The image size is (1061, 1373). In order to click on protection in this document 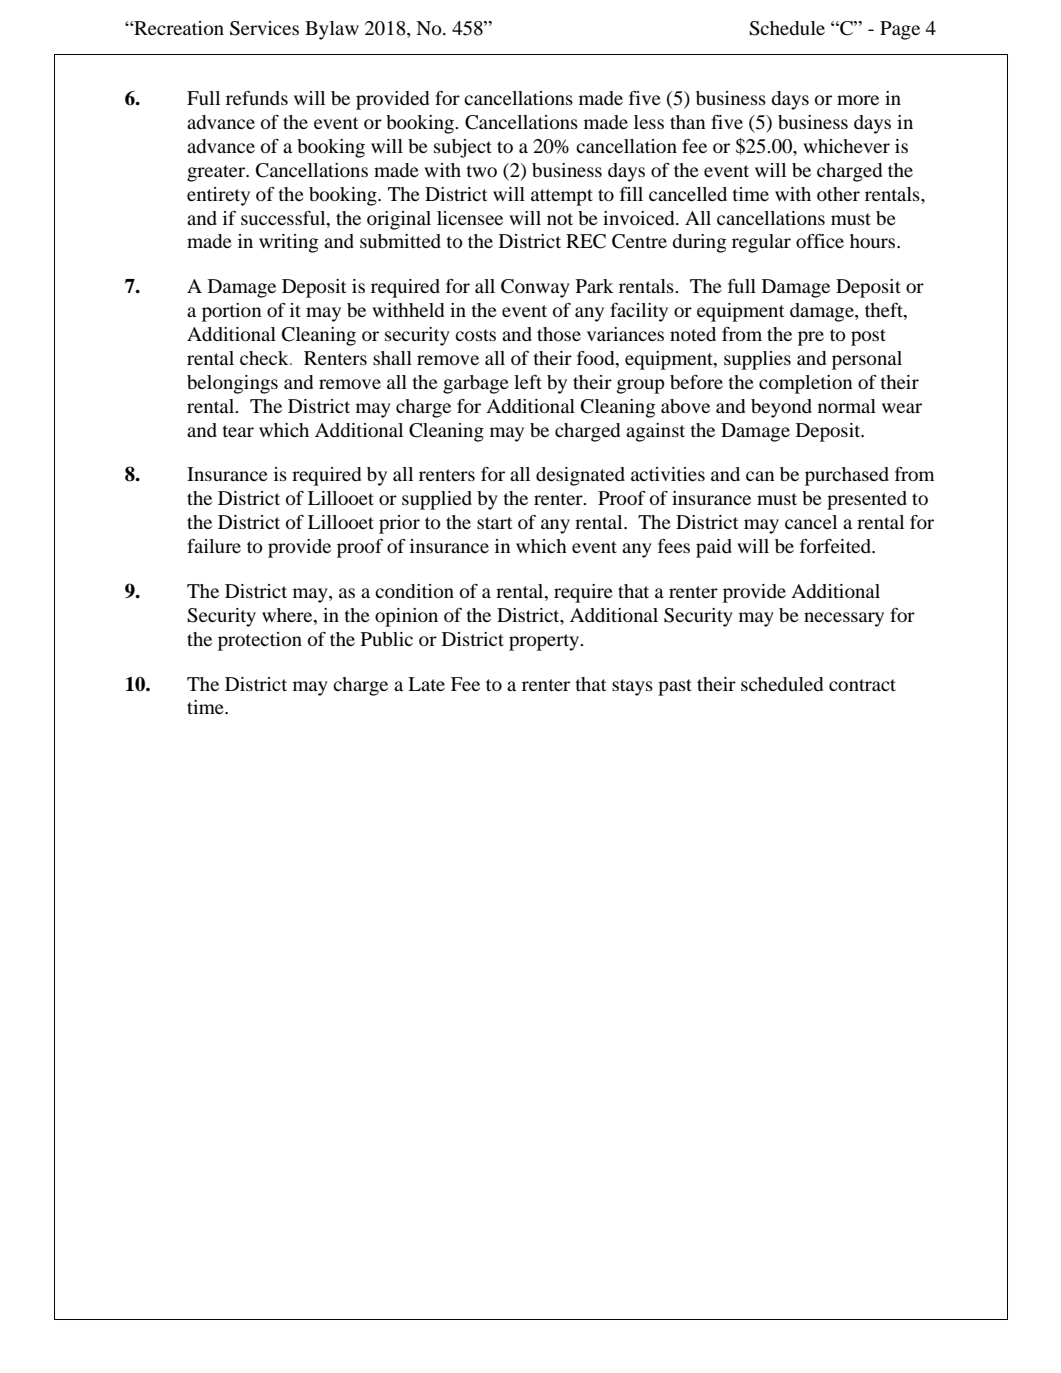, I will do `click(260, 641)`.
